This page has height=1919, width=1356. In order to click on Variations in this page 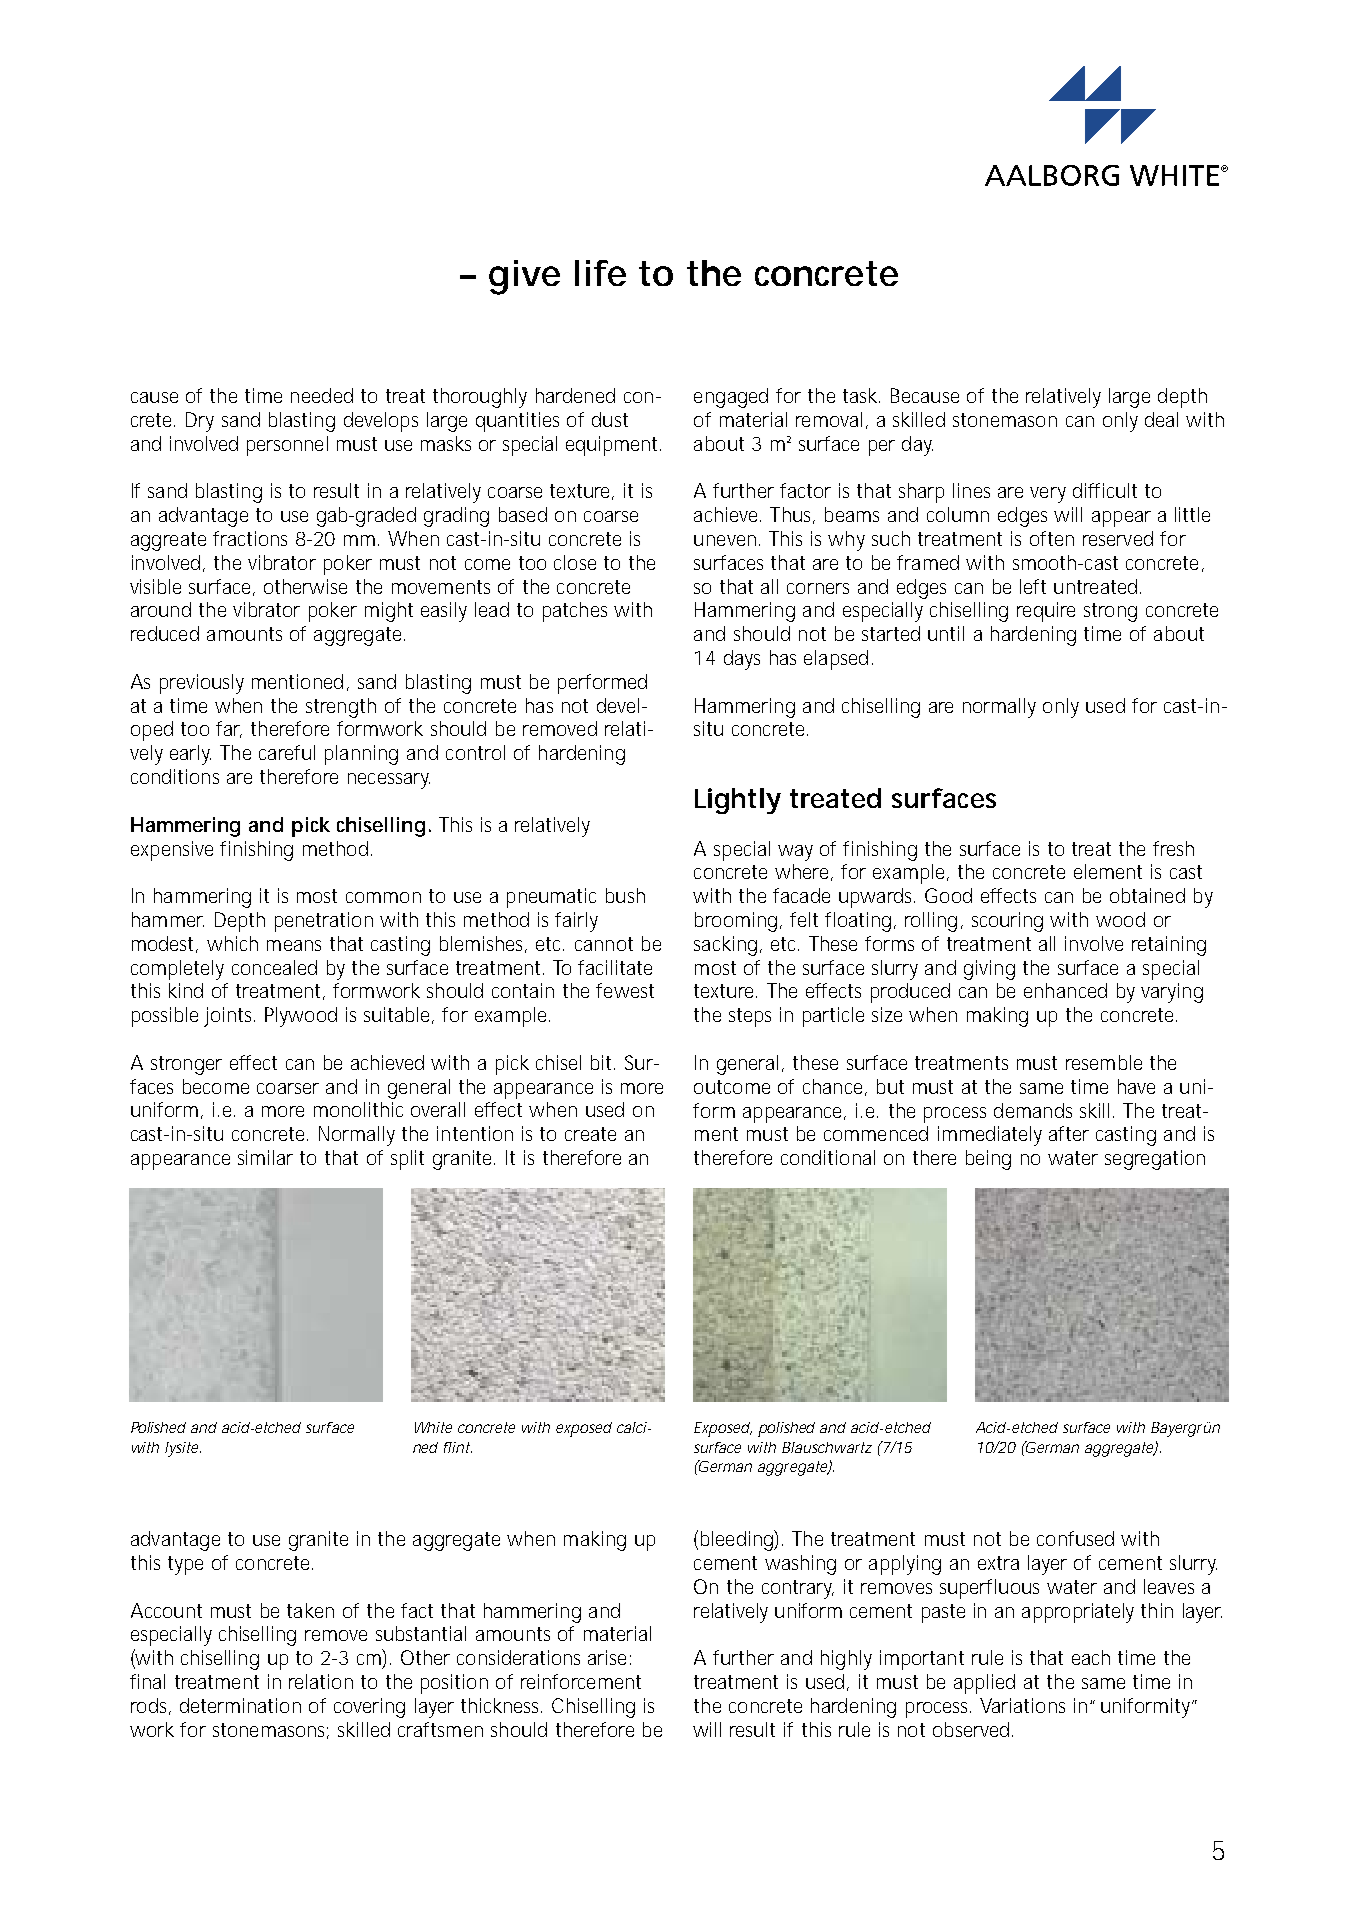, I will do `click(1022, 1705)`.
